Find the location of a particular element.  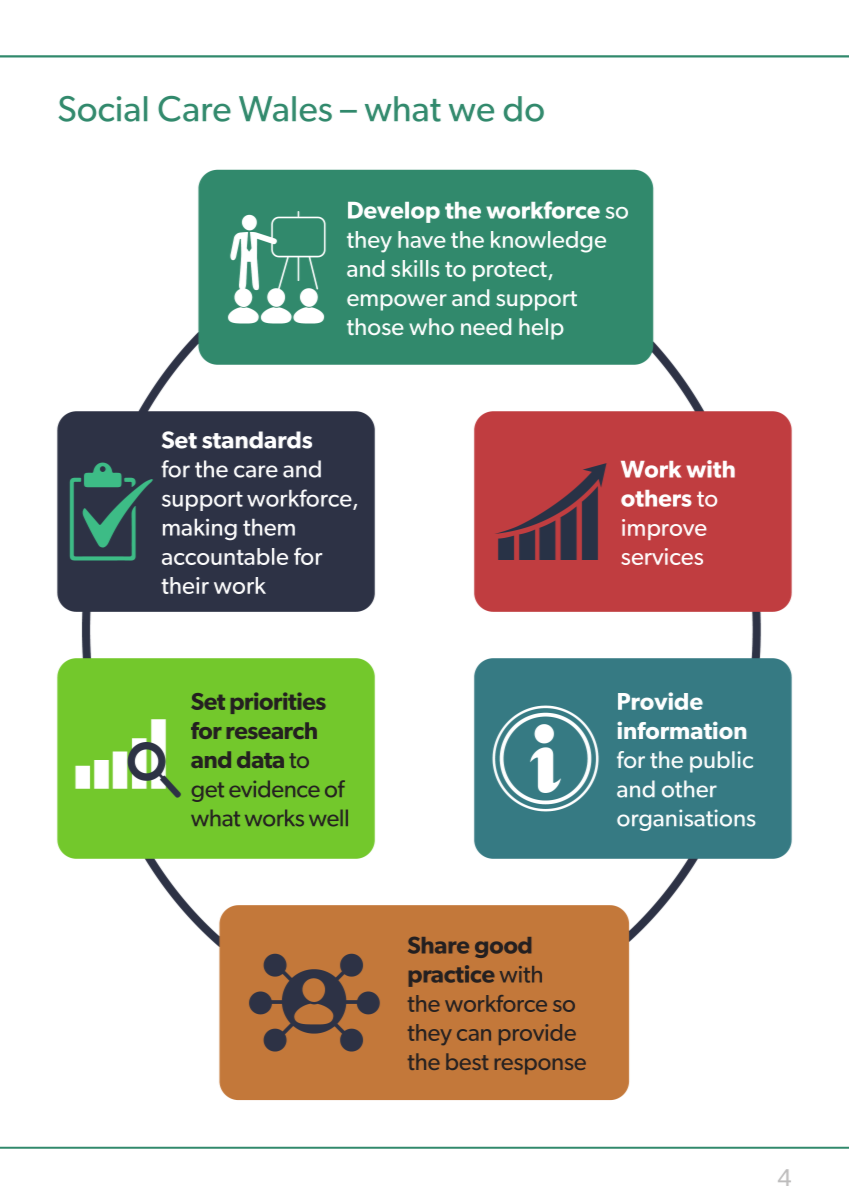

knowledge is located at coordinates (548, 242).
